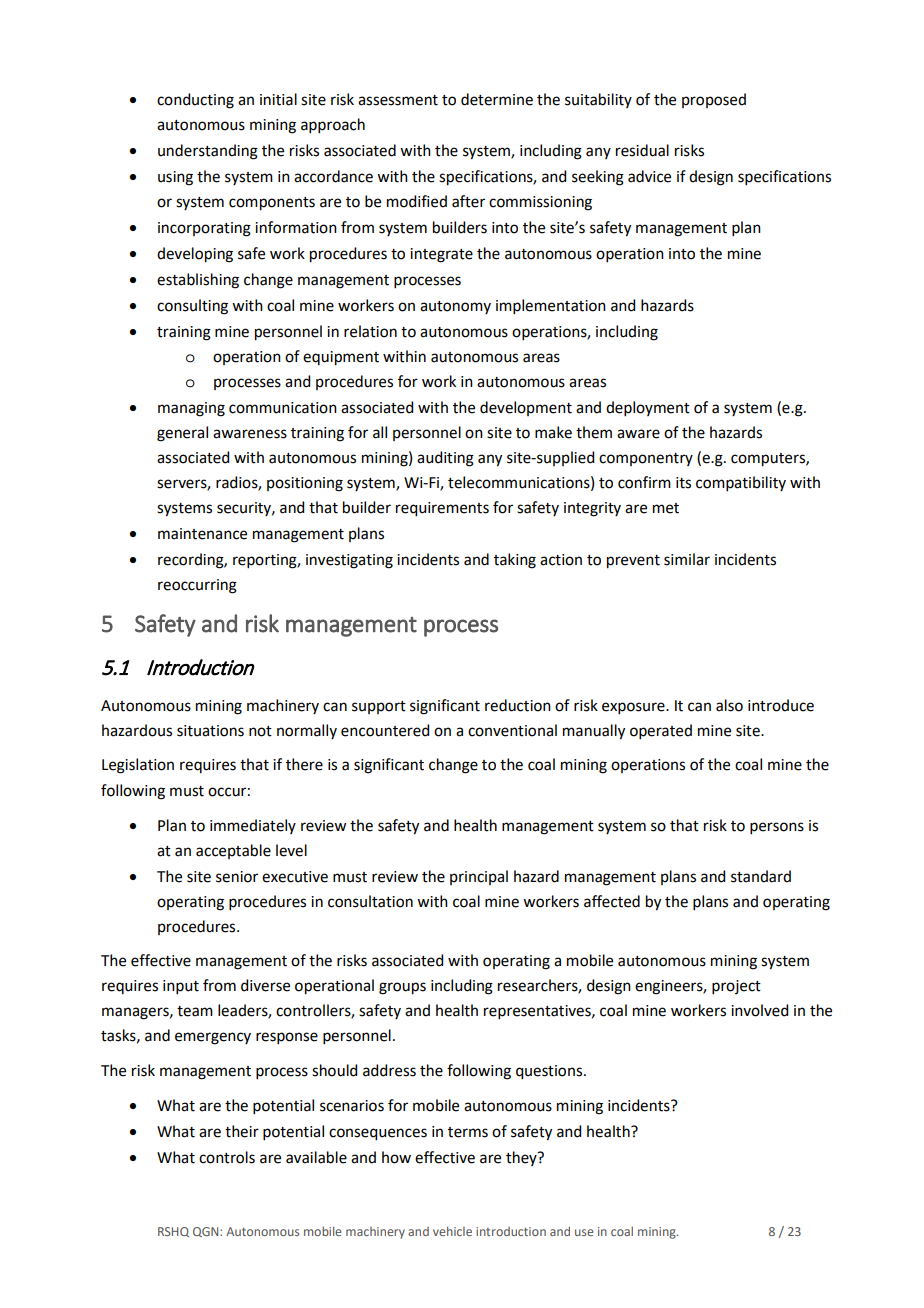  I want to click on understanding, so click(208, 152).
